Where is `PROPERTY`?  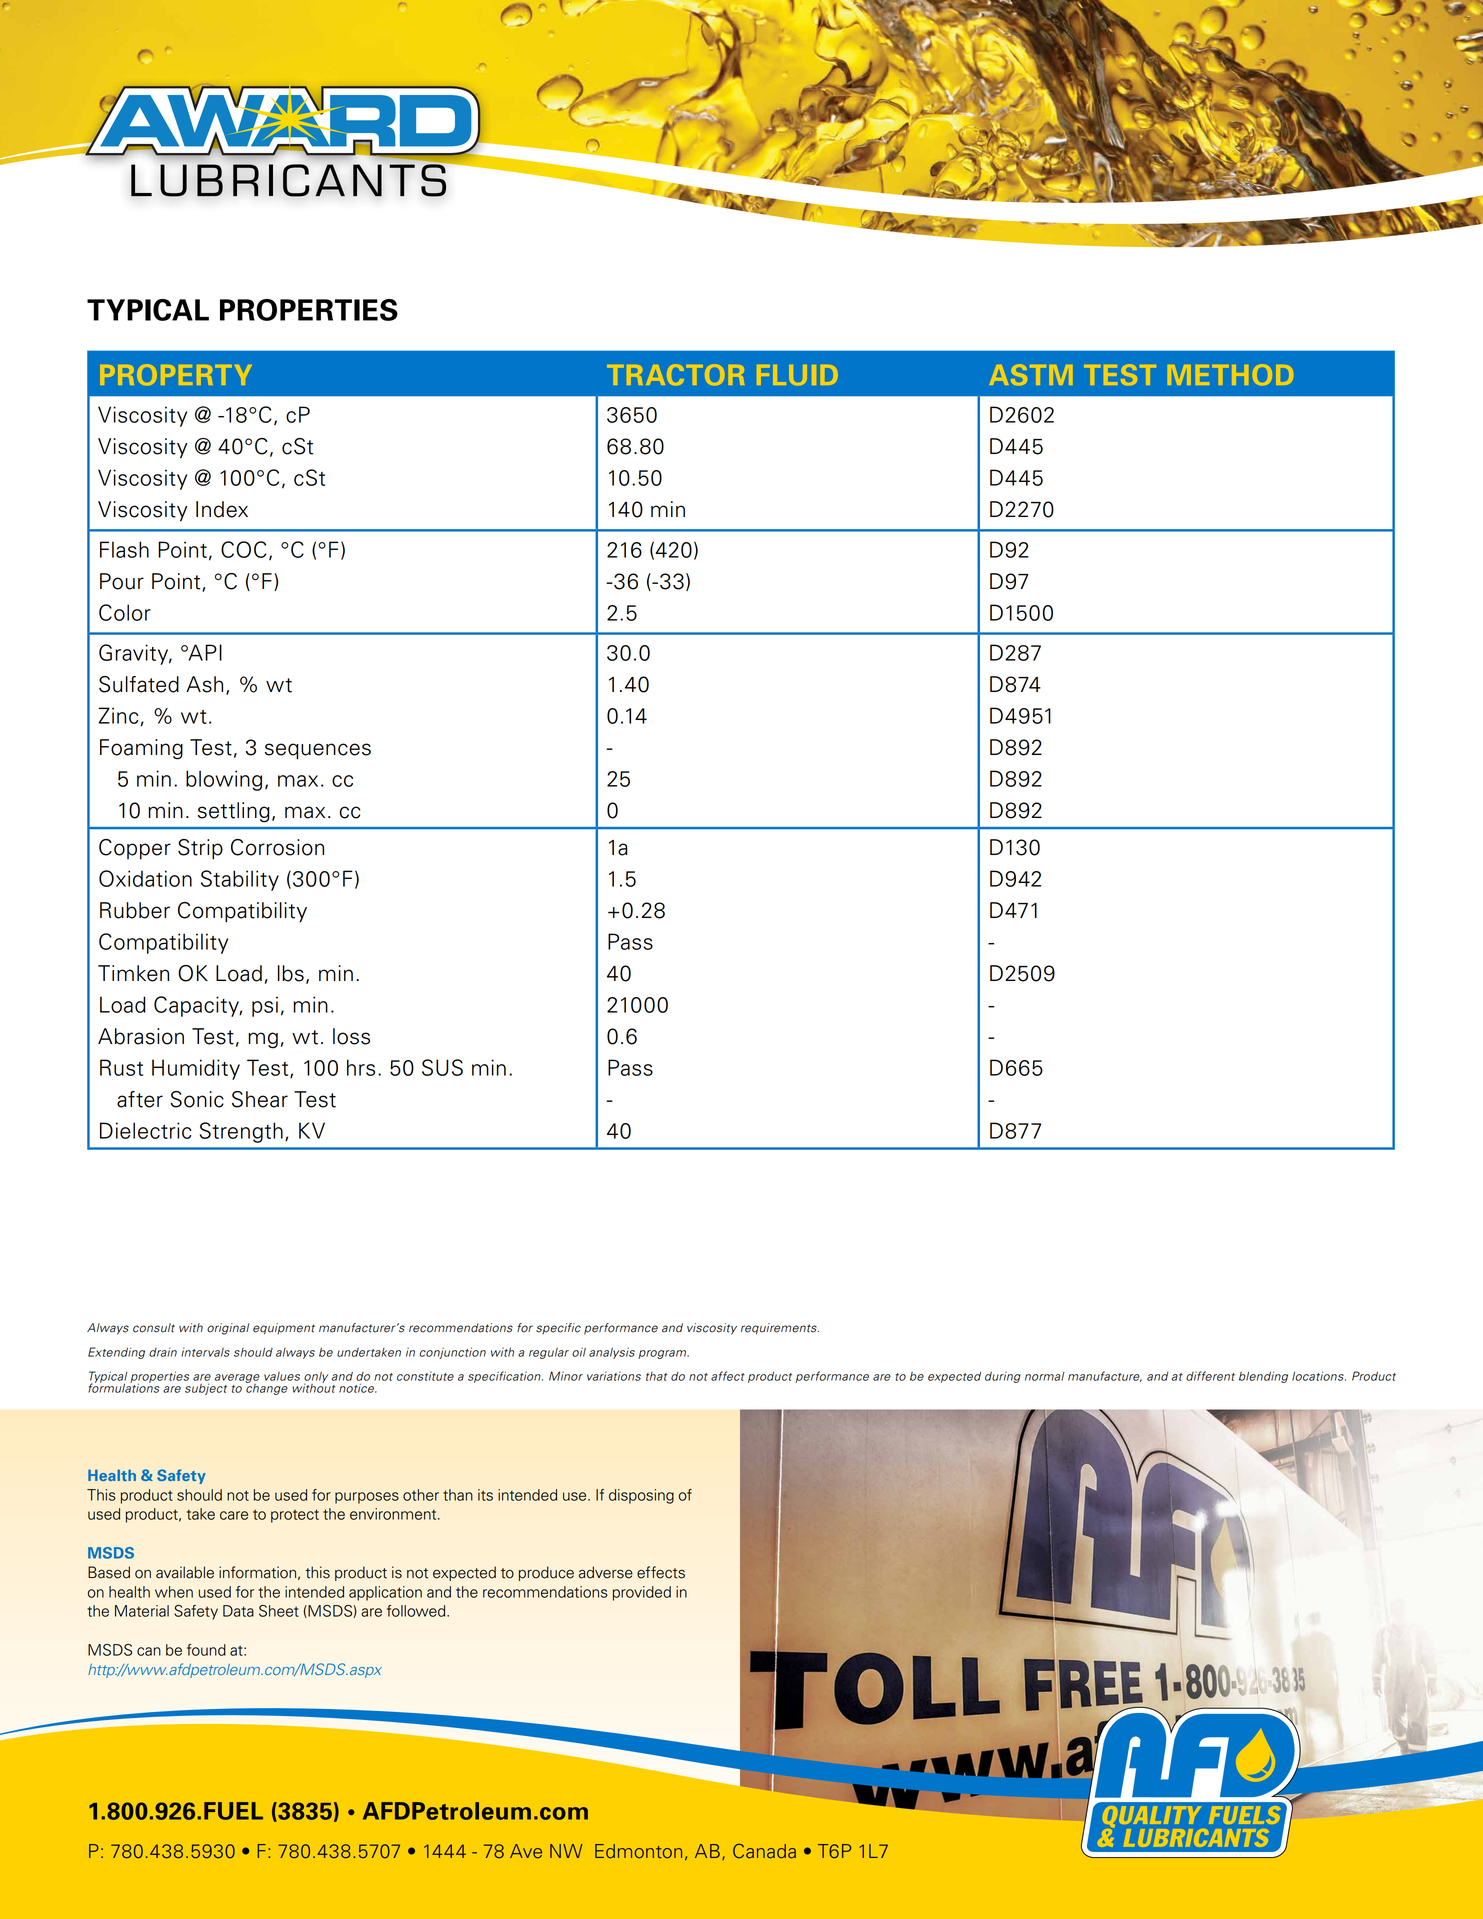 PROPERTY is located at coordinates (176, 375).
